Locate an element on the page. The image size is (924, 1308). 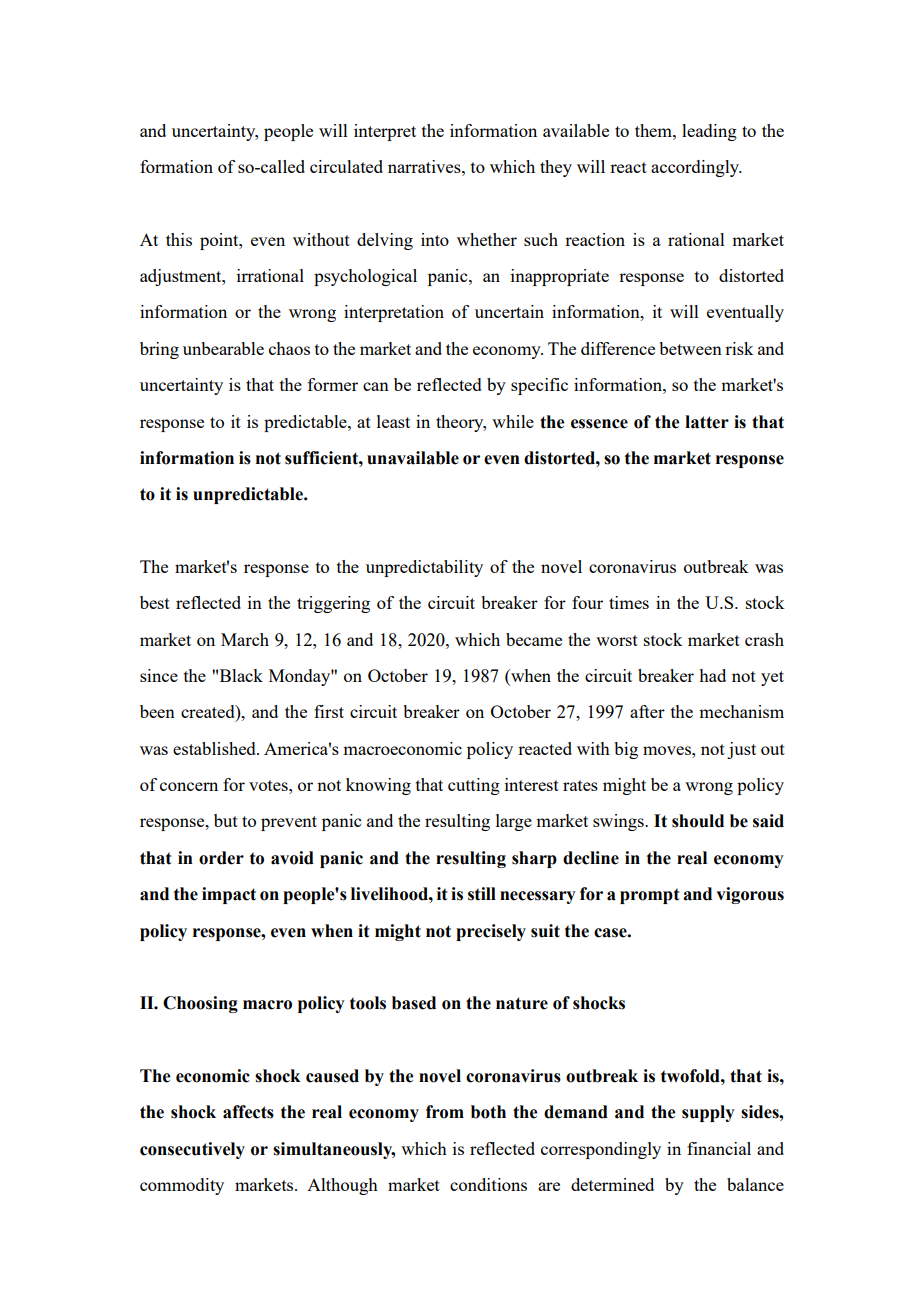
unpredictability is located at coordinates (424, 568).
